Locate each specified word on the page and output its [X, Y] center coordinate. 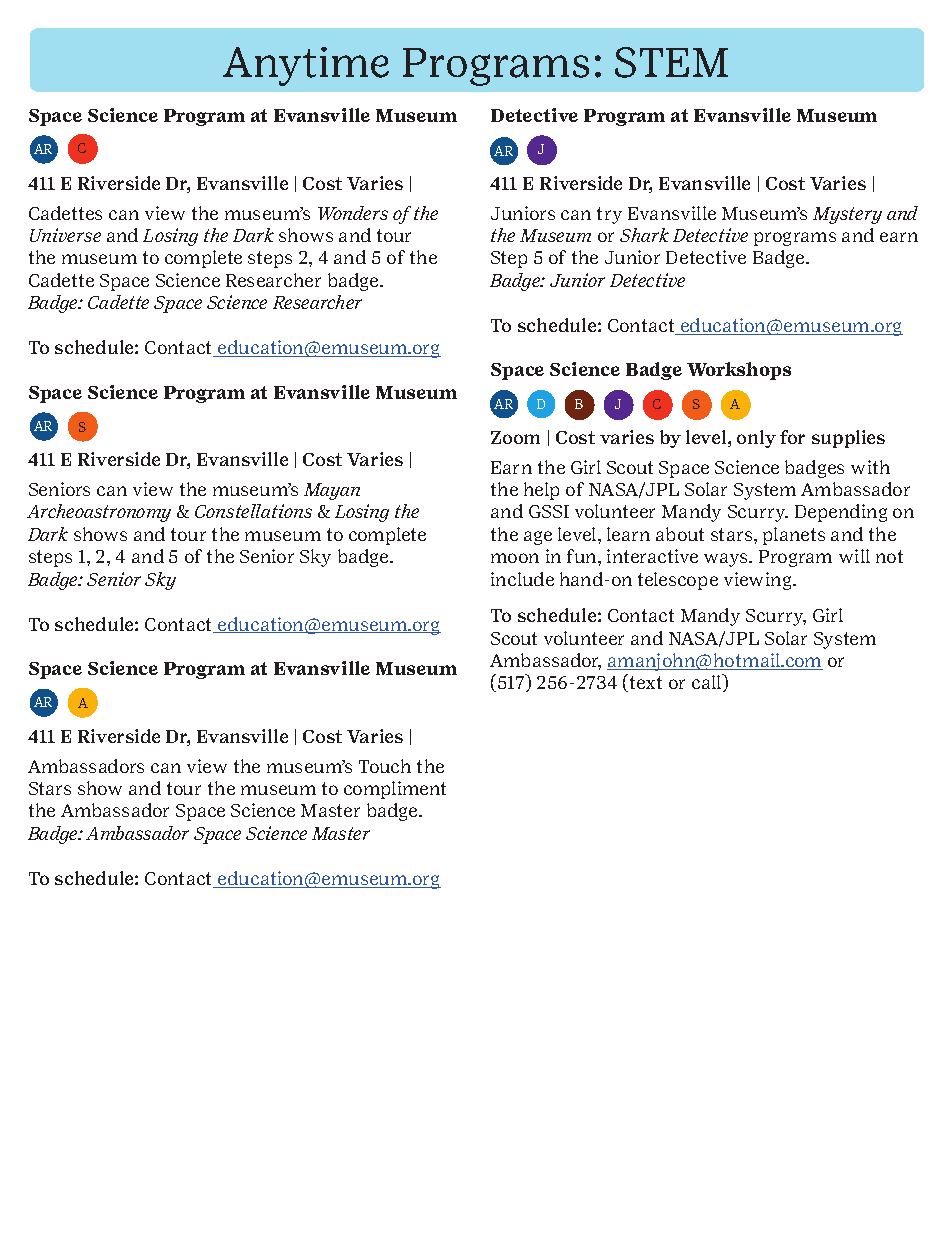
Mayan [332, 491]
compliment [395, 790]
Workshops [739, 371]
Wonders [353, 213]
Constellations [253, 511]
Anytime [306, 66]
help [541, 491]
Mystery [847, 215]
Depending [841, 513]
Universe [65, 235]
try [609, 215]
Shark [644, 235]
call [708, 683]
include [522, 579]
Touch [385, 766]
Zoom [515, 437]
